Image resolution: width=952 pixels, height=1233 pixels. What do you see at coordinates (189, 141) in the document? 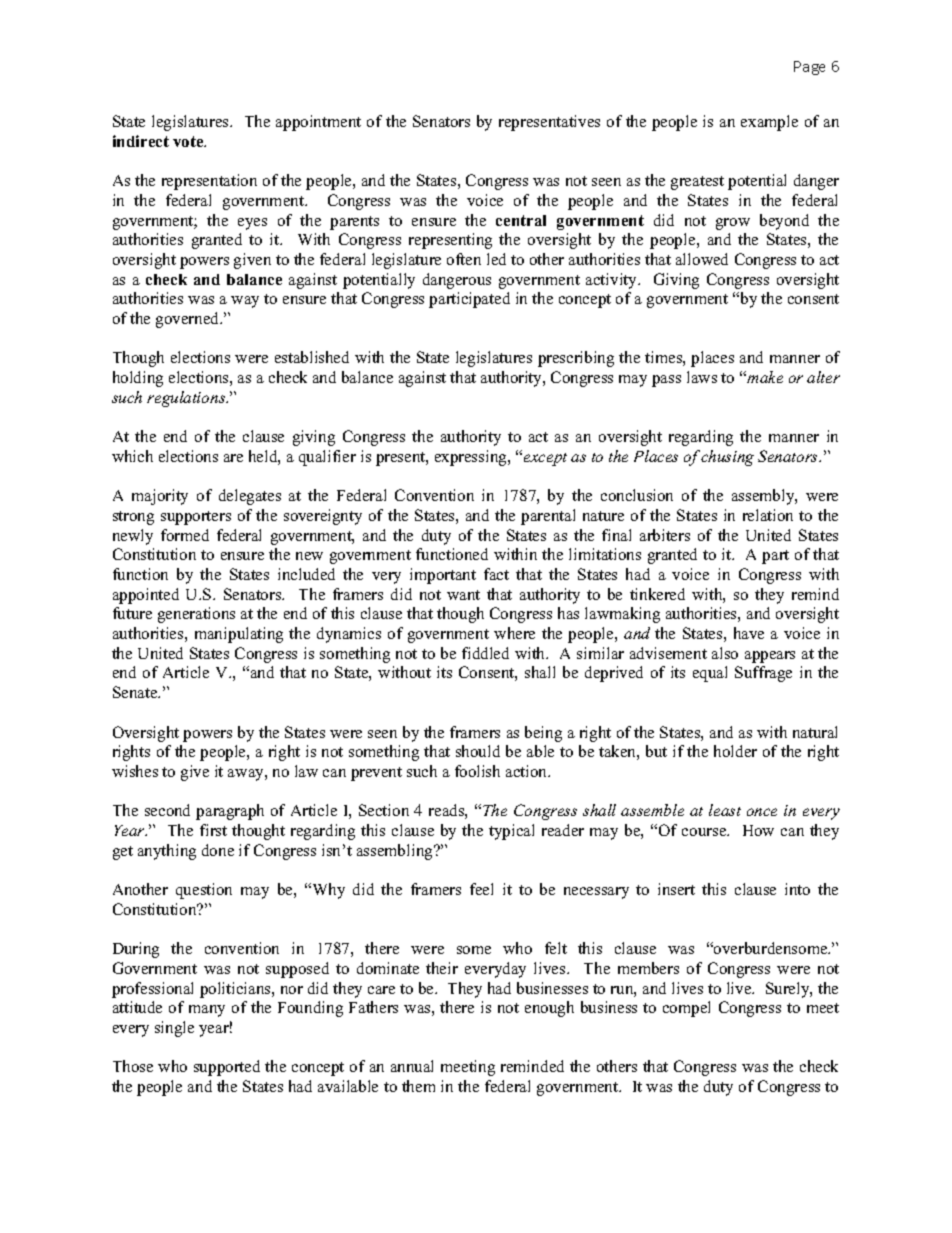
I see `vote` at bounding box center [189, 141].
